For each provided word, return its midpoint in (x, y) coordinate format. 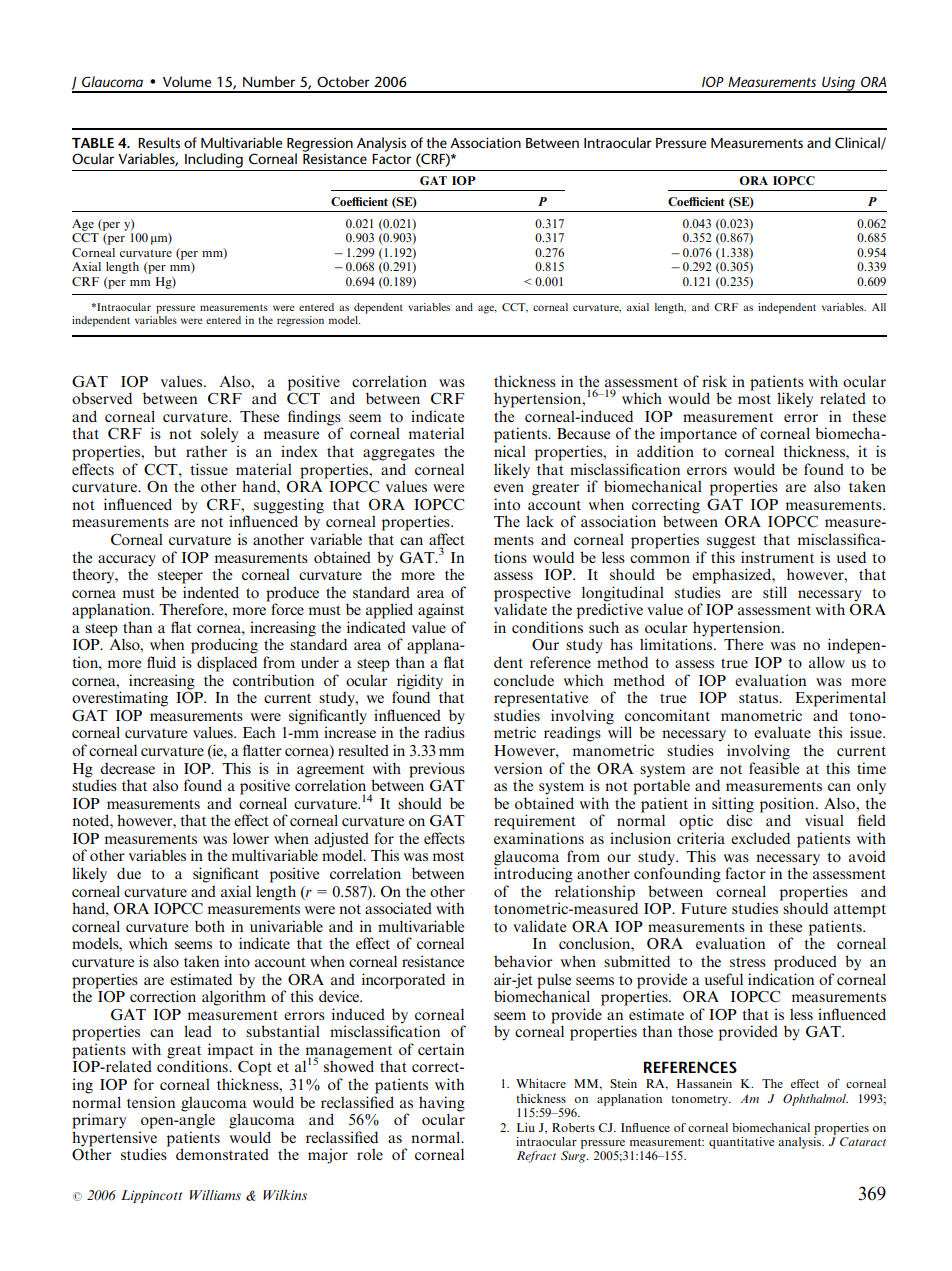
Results (159, 142)
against (441, 611)
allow (827, 662)
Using (839, 84)
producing (224, 646)
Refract (536, 1157)
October (343, 81)
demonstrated (222, 1154)
